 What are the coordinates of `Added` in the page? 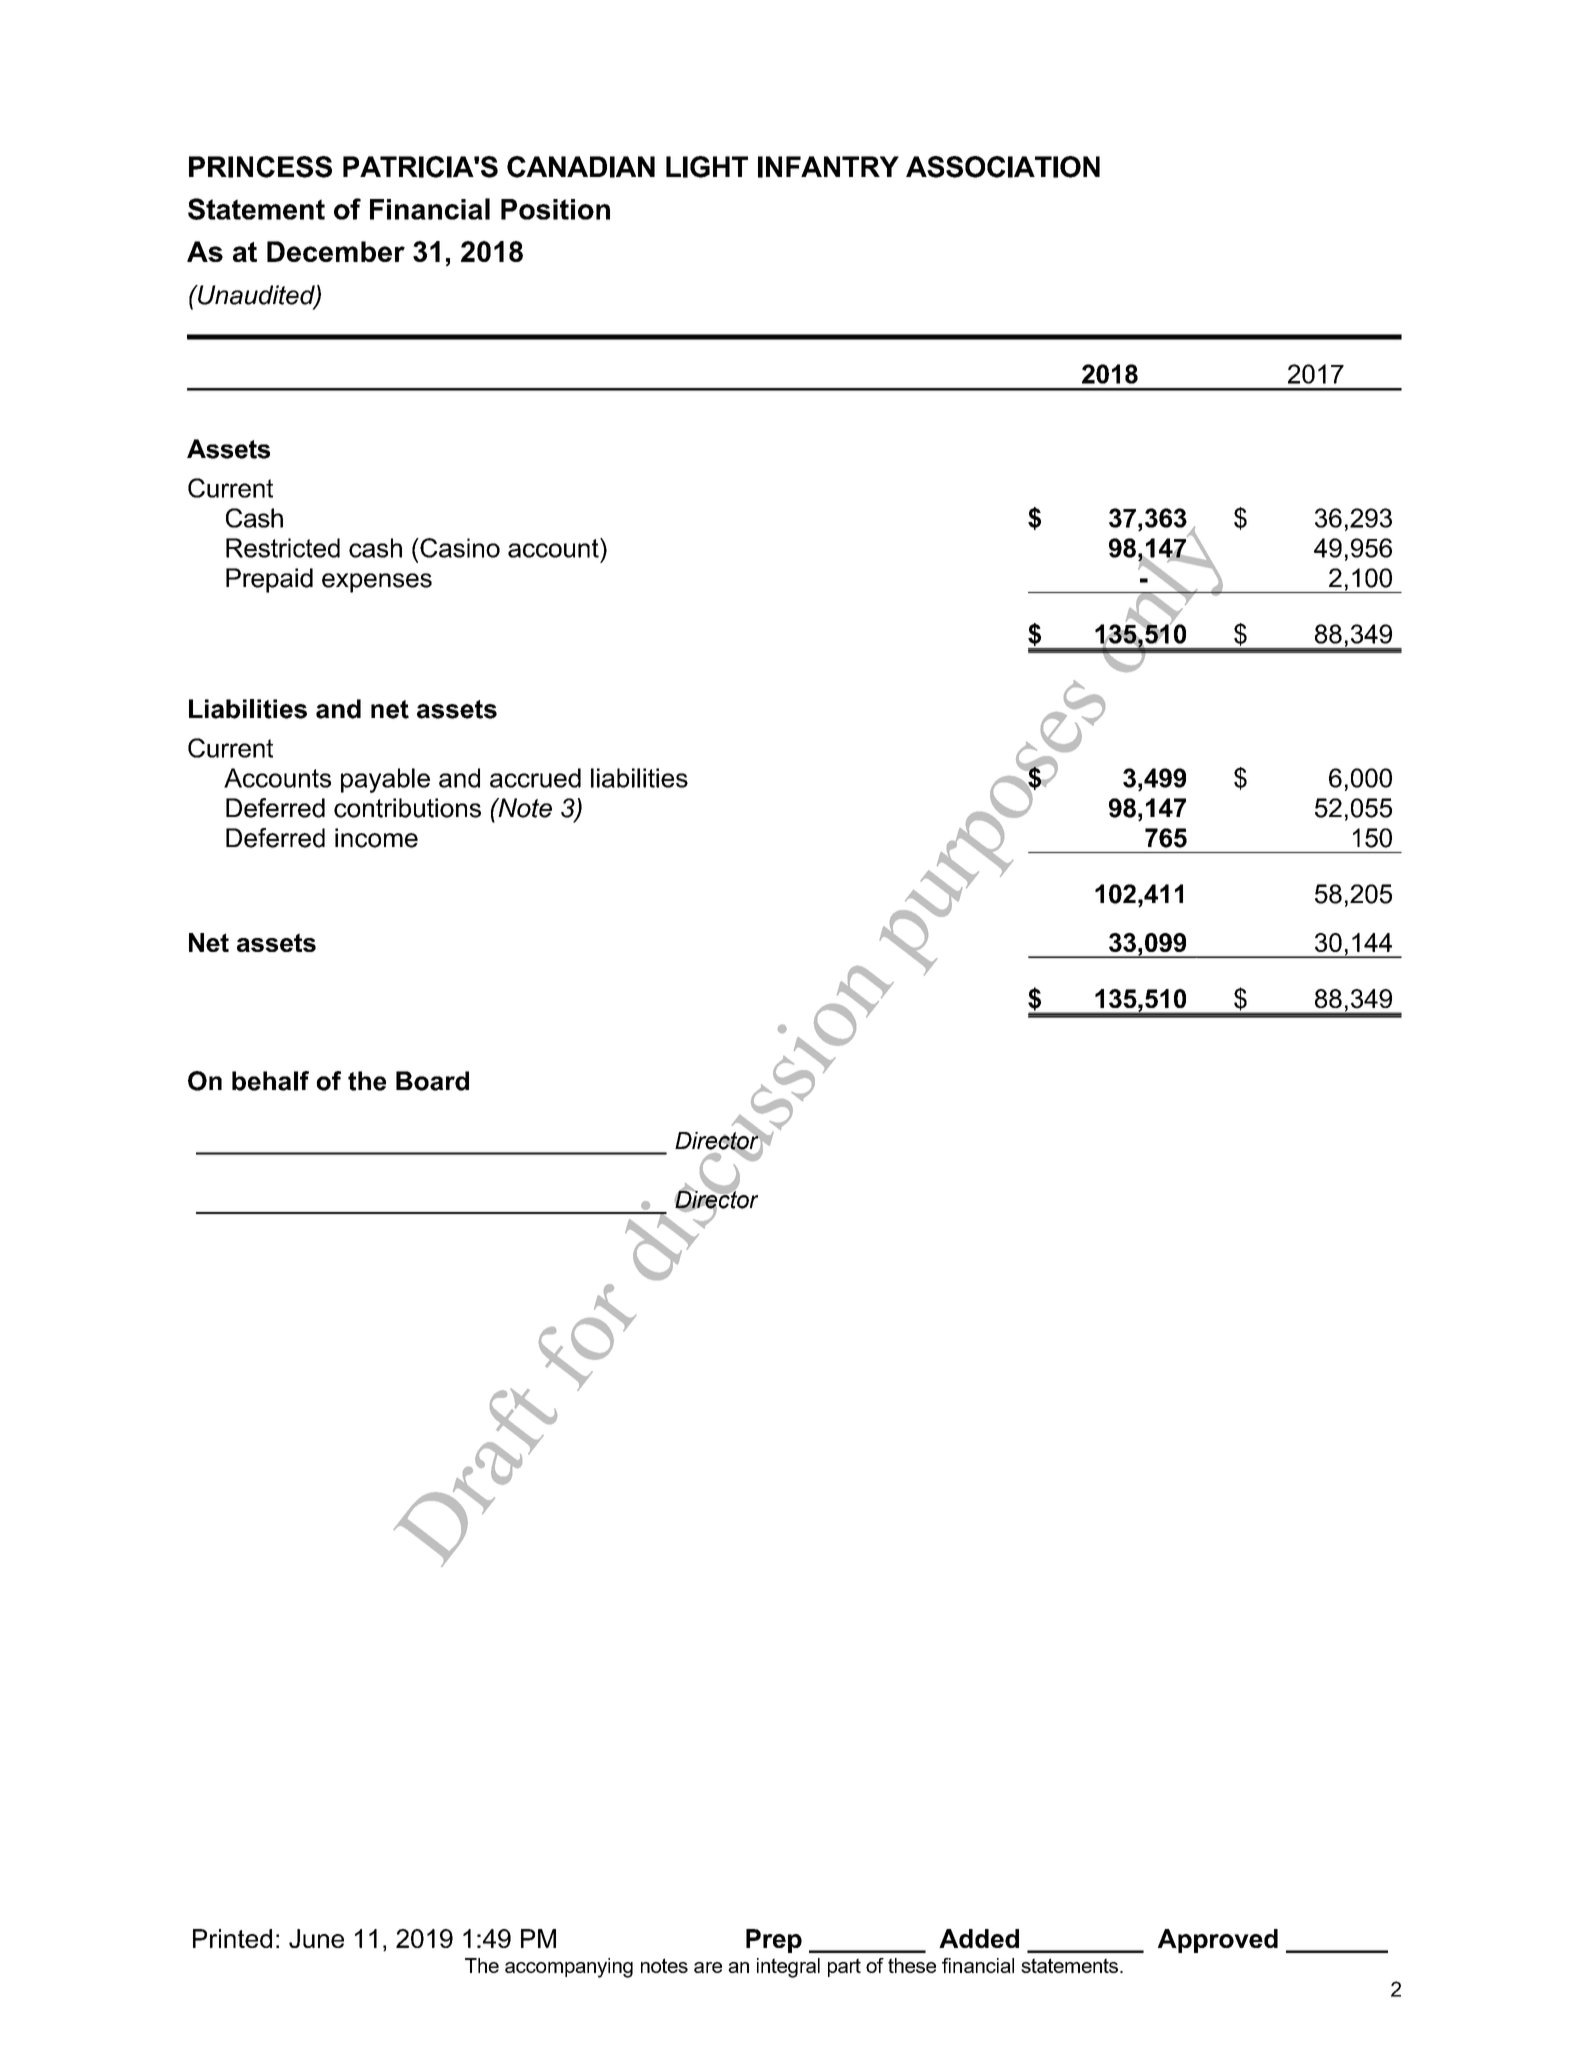 It's located at (979, 1938).
